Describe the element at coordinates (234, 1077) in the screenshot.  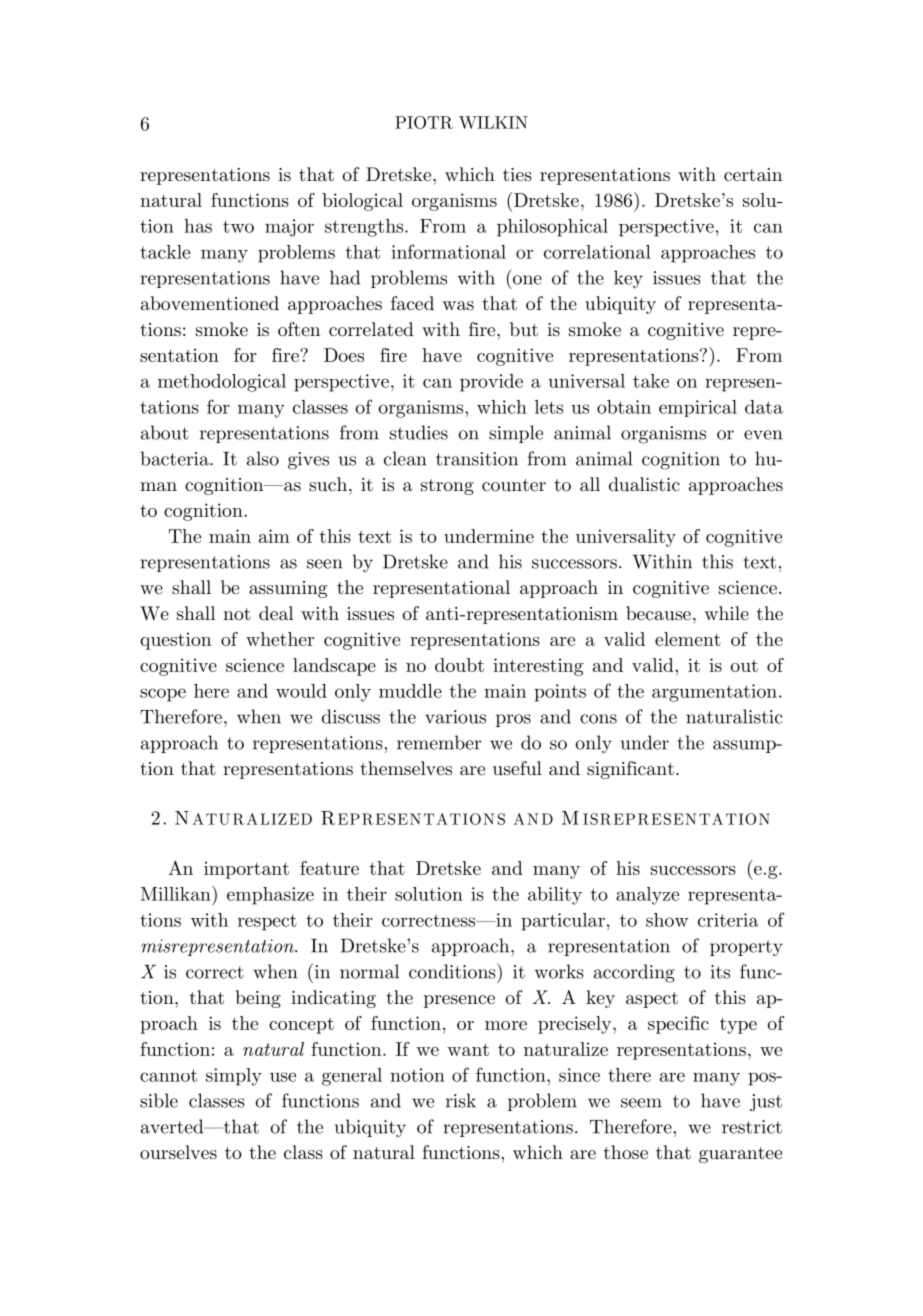
I see `simply` at that location.
